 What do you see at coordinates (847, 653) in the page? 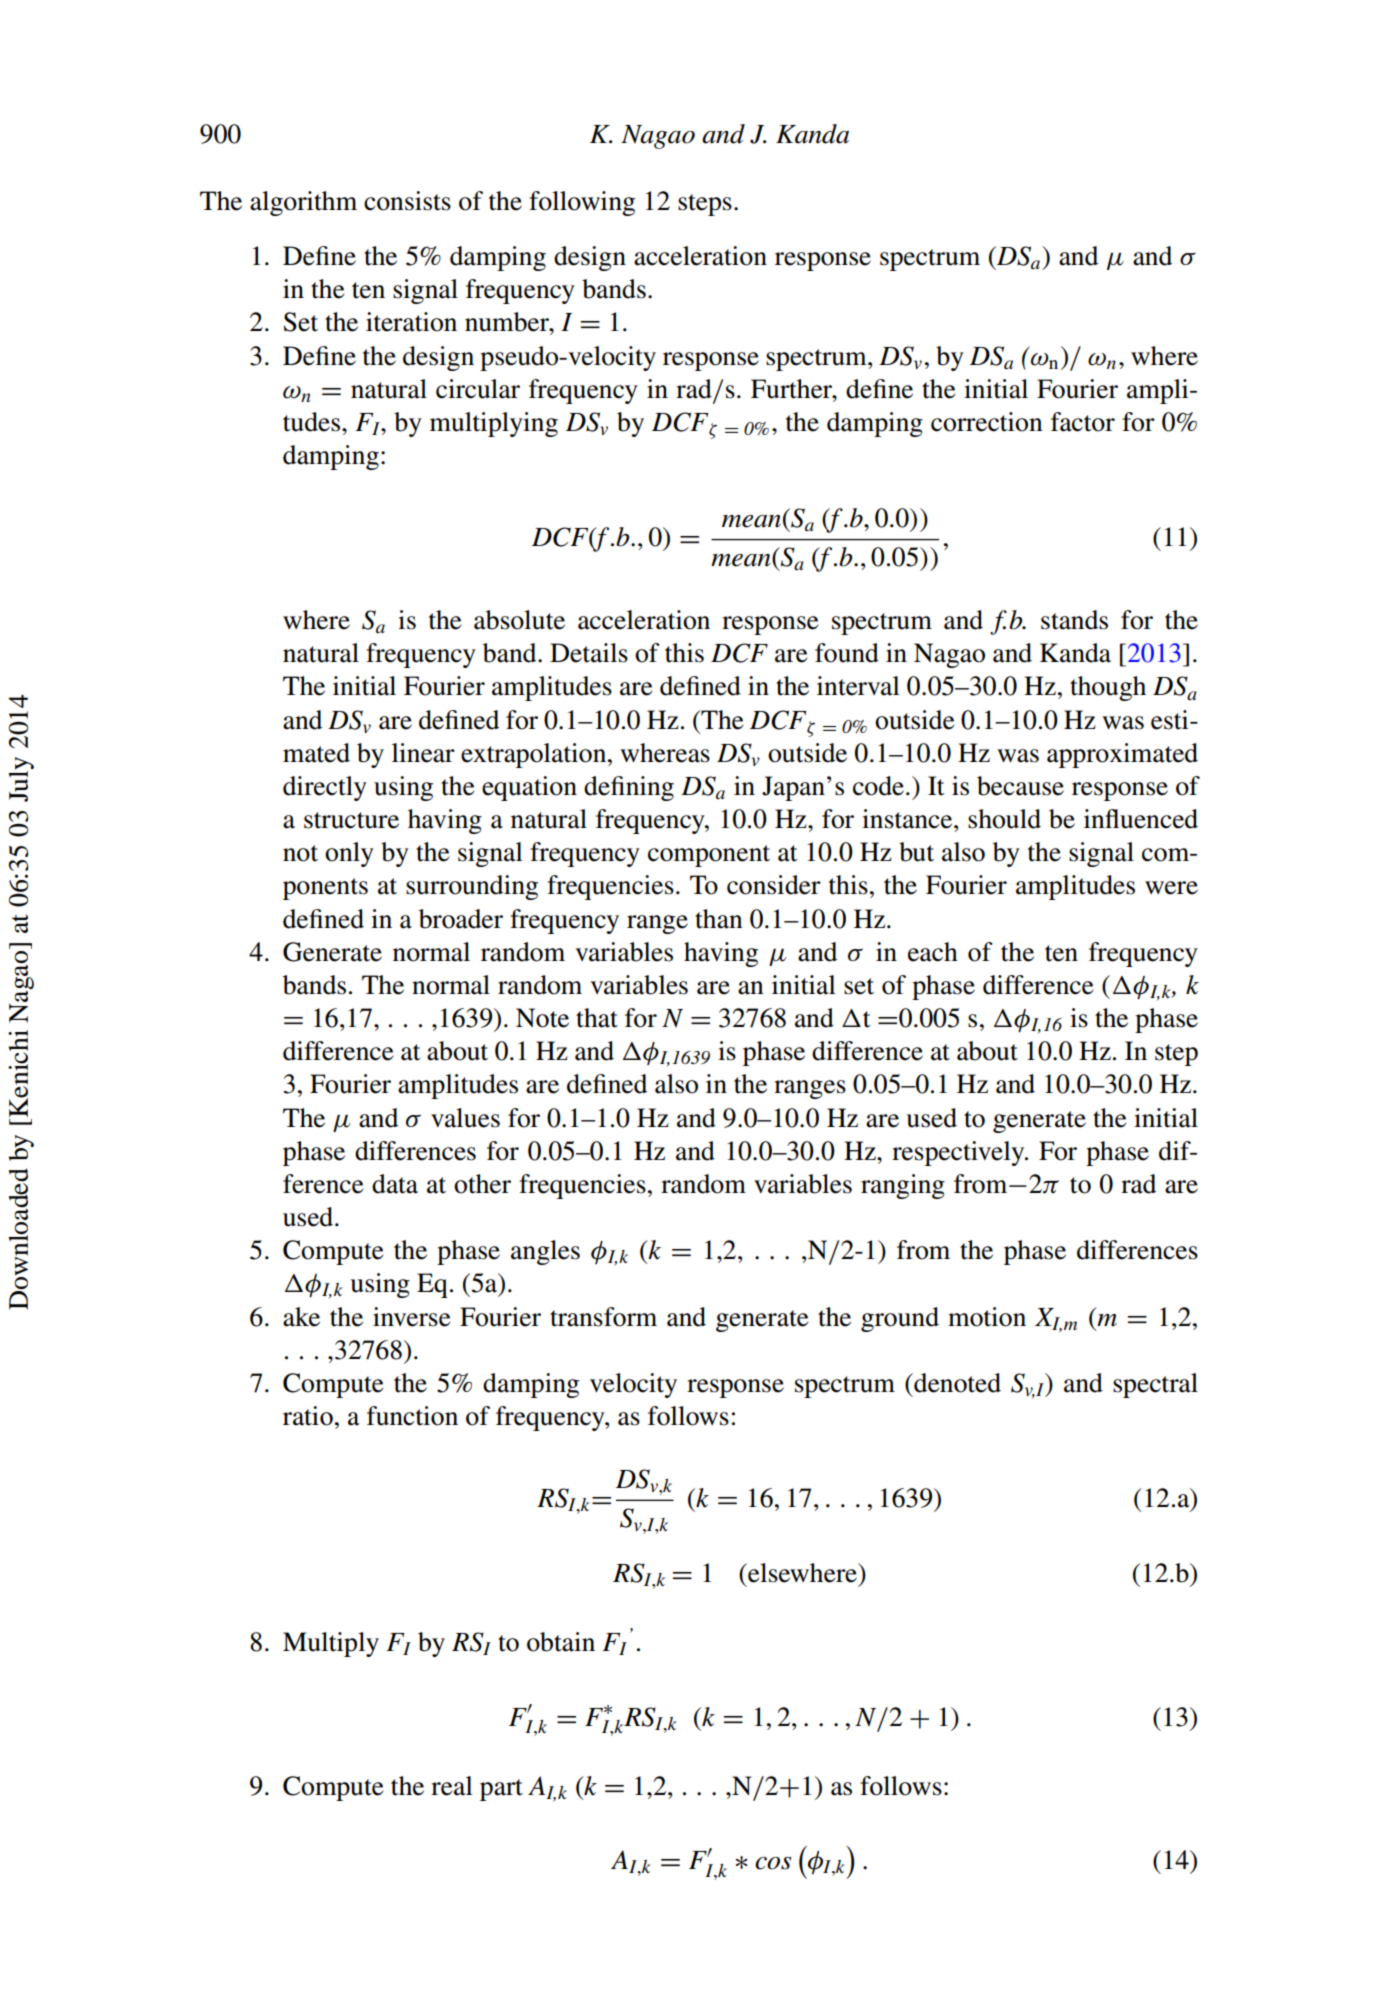
I see `found` at bounding box center [847, 653].
